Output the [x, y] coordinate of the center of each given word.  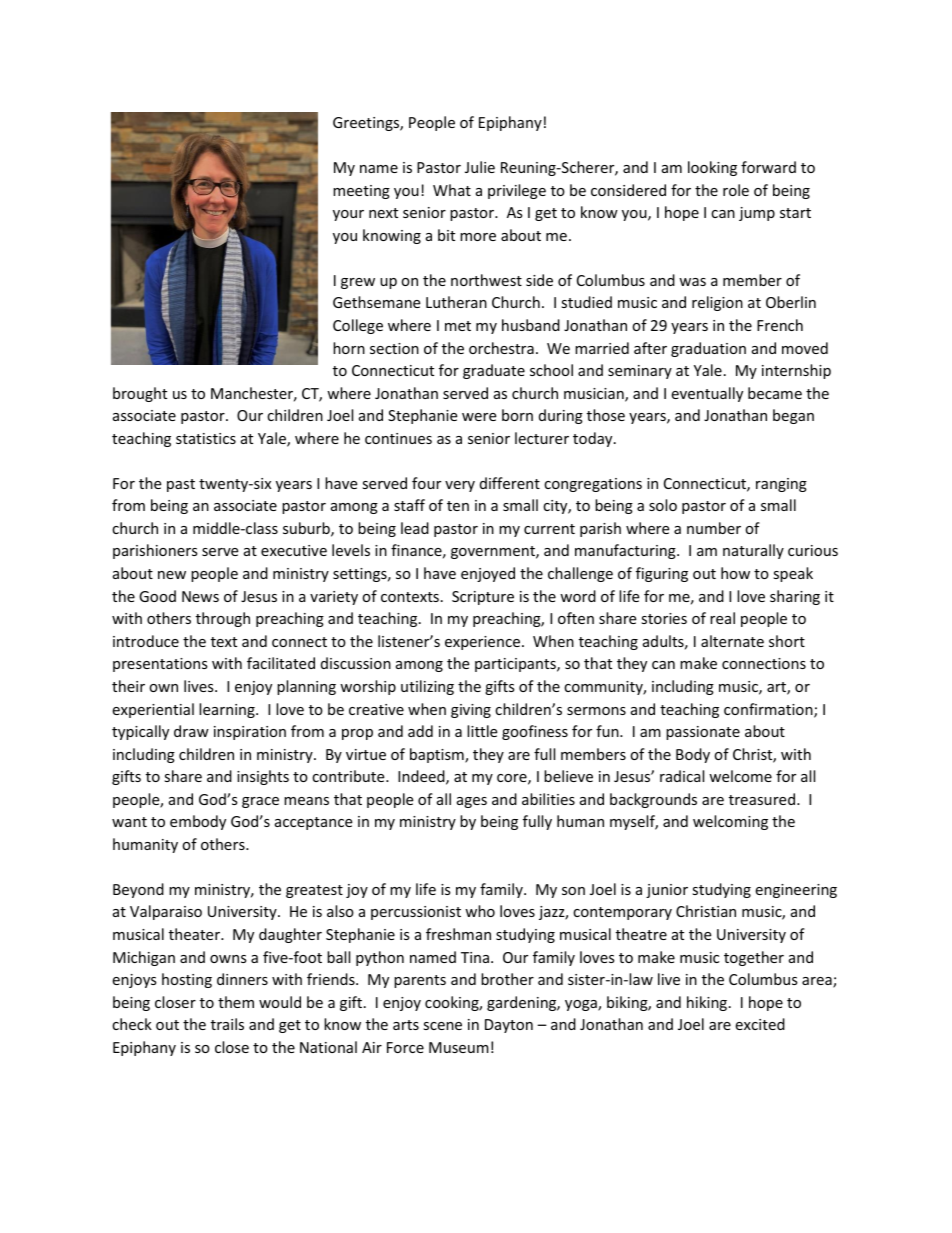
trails [227, 1024]
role [736, 190]
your [348, 215]
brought [140, 394]
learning [228, 710]
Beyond [138, 890]
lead [415, 528]
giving [471, 711]
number [714, 528]
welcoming [730, 822]
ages [472, 802]
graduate [494, 371]
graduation [708, 349]
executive [294, 550]
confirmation [769, 710]
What [452, 190]
